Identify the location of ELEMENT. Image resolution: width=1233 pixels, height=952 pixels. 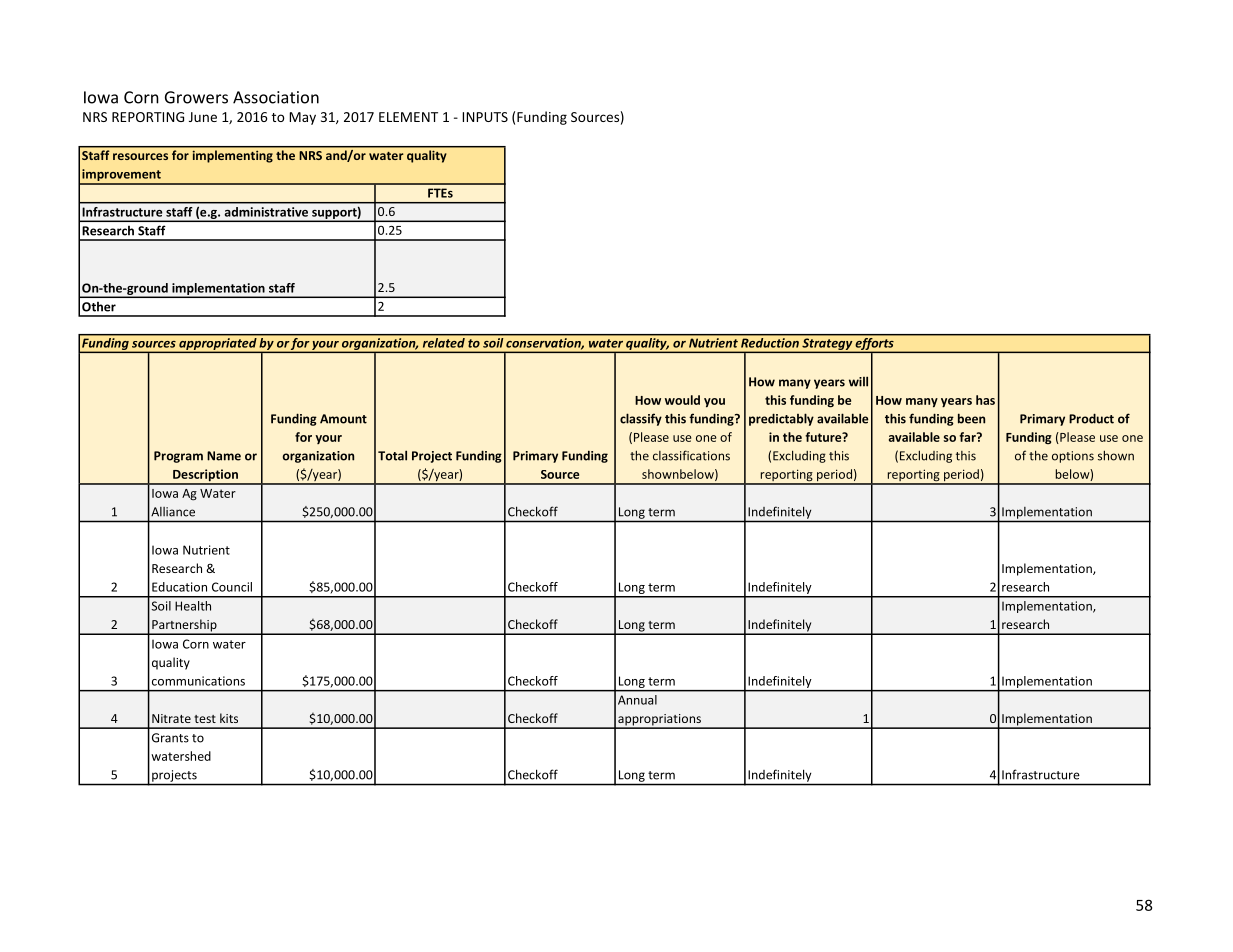
(408, 117).
